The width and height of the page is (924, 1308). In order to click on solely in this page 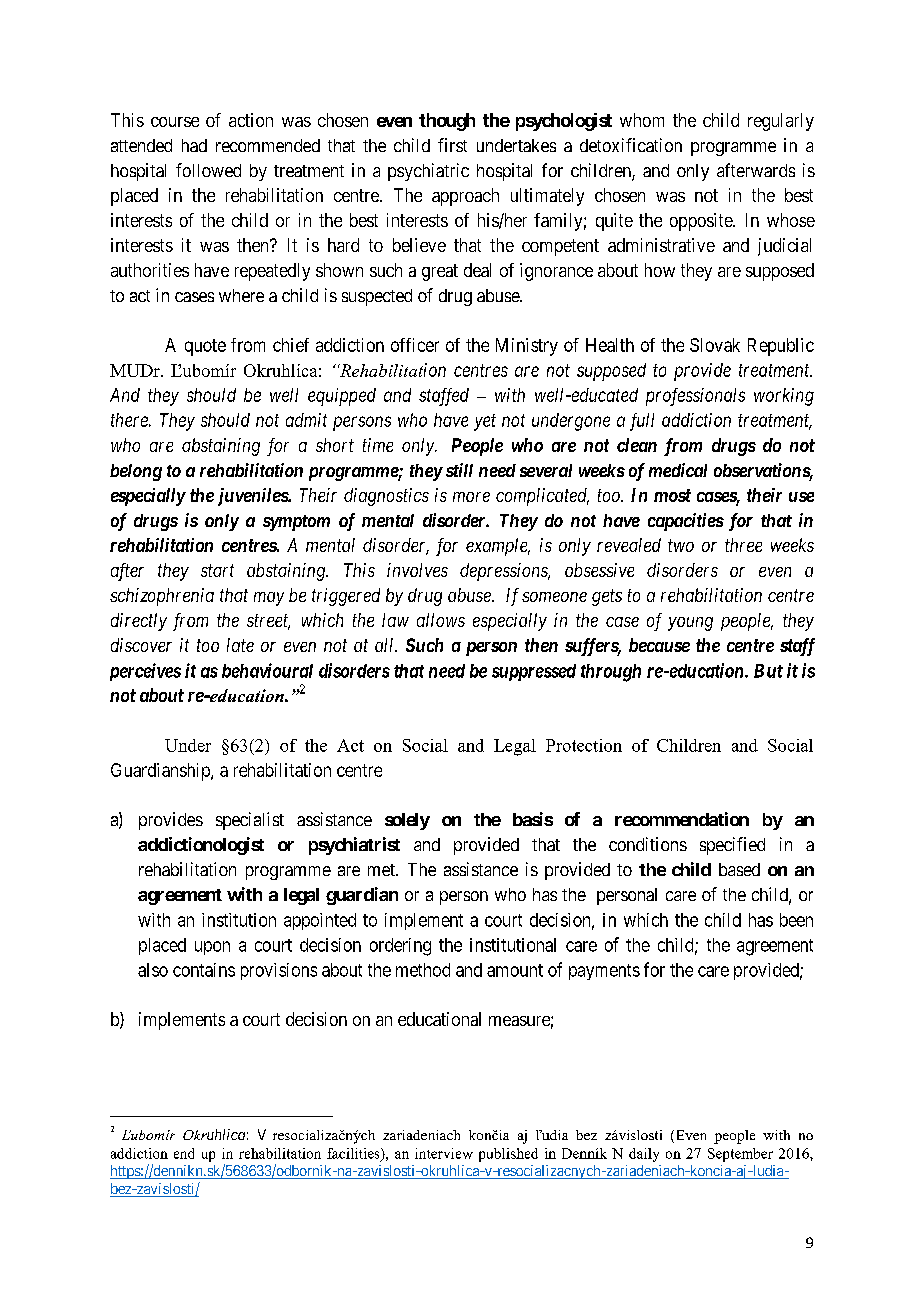, I will do `click(407, 821)`.
